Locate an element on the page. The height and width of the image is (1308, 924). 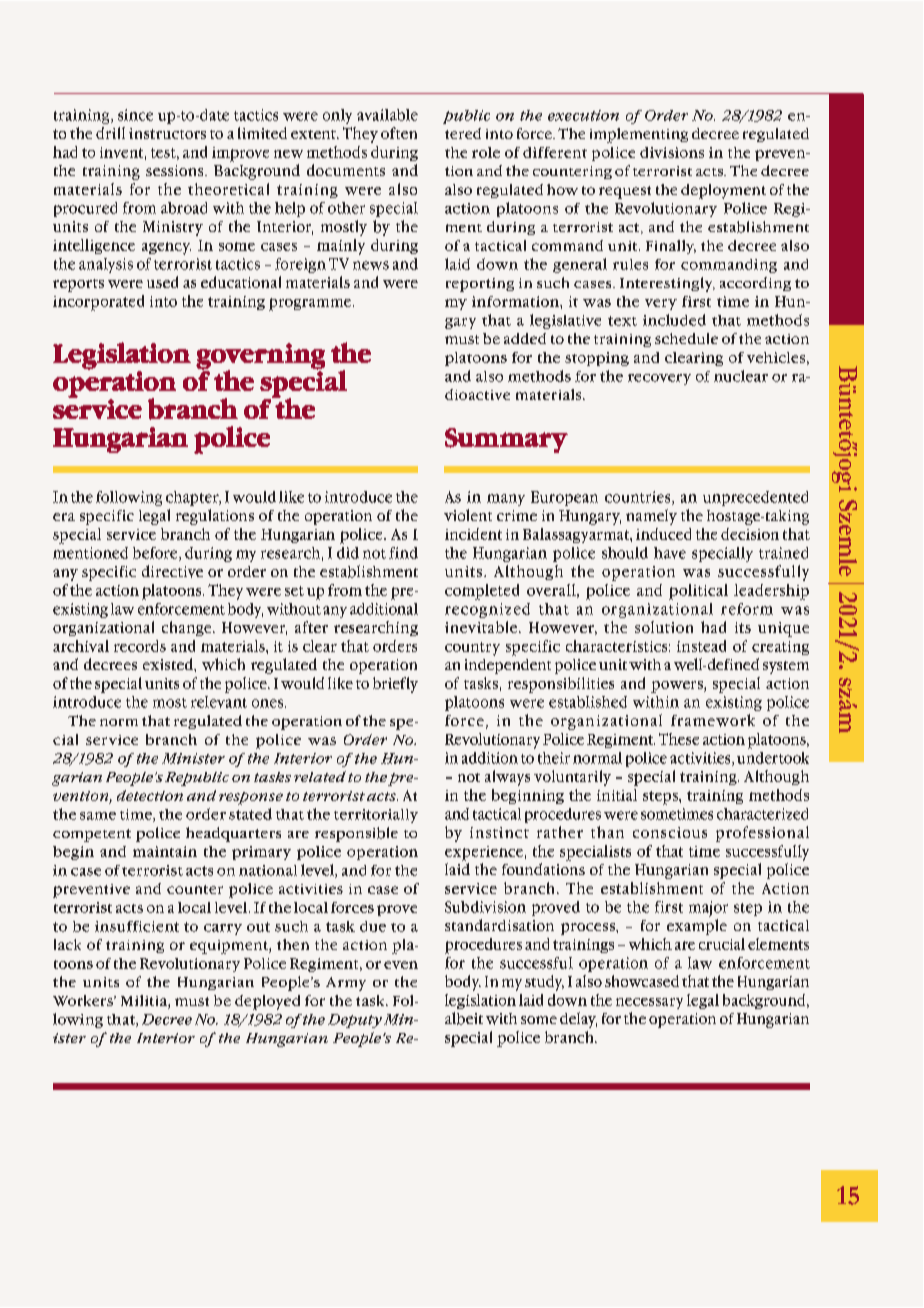
same is located at coordinates (98, 816).
